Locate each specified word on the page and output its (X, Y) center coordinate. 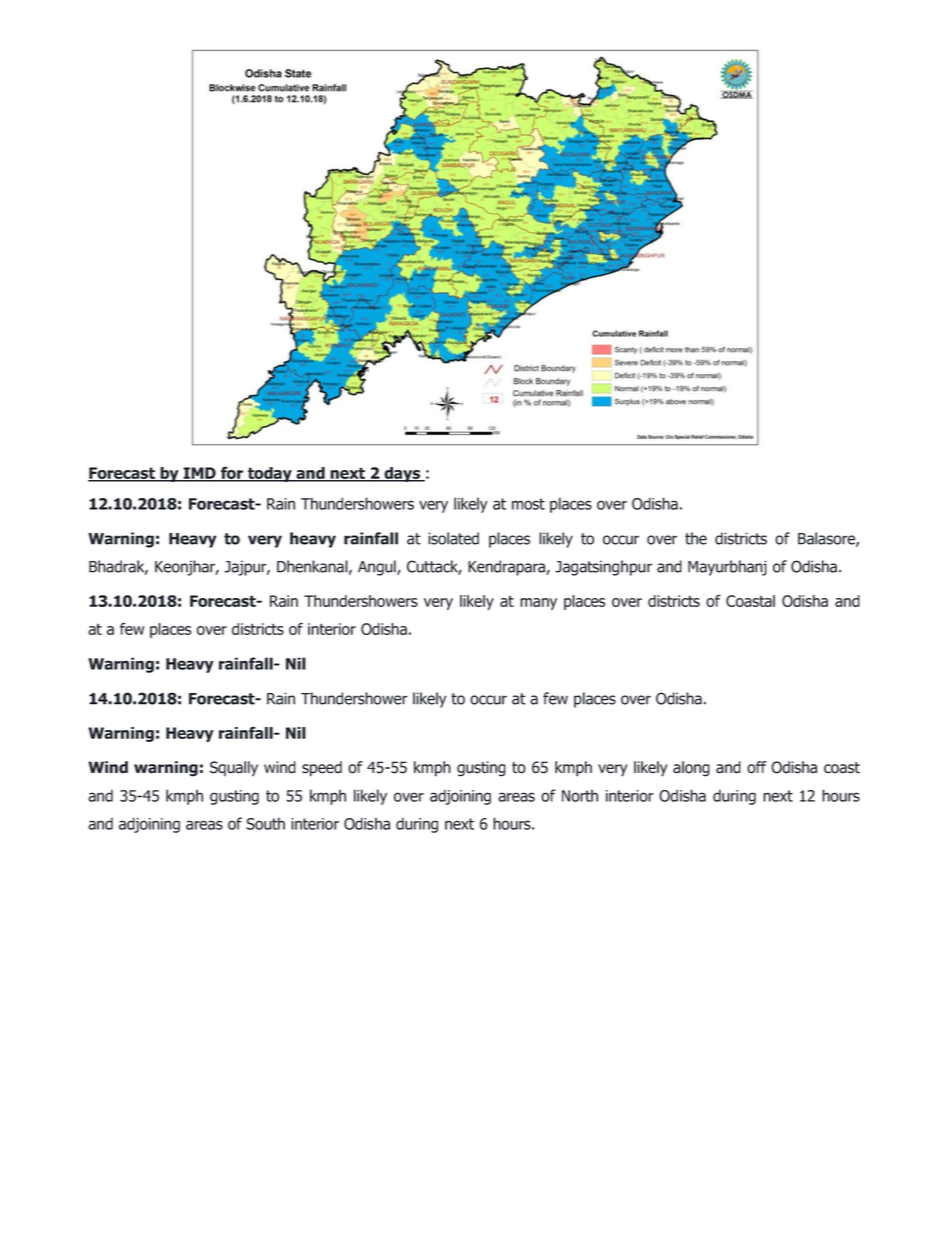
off (756, 767)
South (265, 823)
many (538, 604)
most (528, 504)
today (270, 474)
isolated (453, 538)
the (696, 538)
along (691, 769)
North (580, 796)
